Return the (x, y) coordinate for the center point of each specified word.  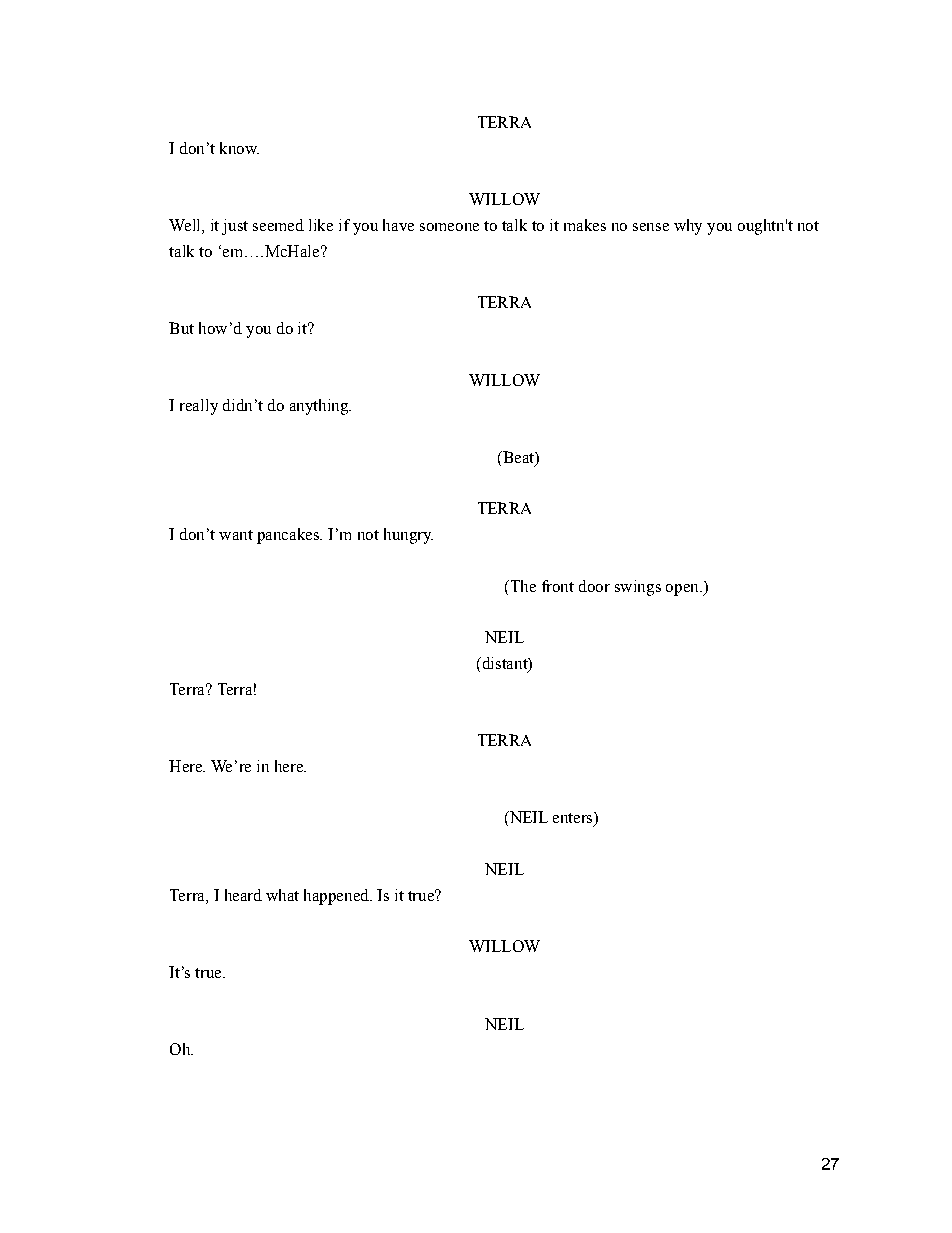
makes (585, 225)
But (181, 328)
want (236, 535)
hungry (408, 536)
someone (449, 227)
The (522, 586)
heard (243, 895)
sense (651, 227)
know (239, 148)
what (282, 895)
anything (320, 407)
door (594, 586)
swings (638, 588)
